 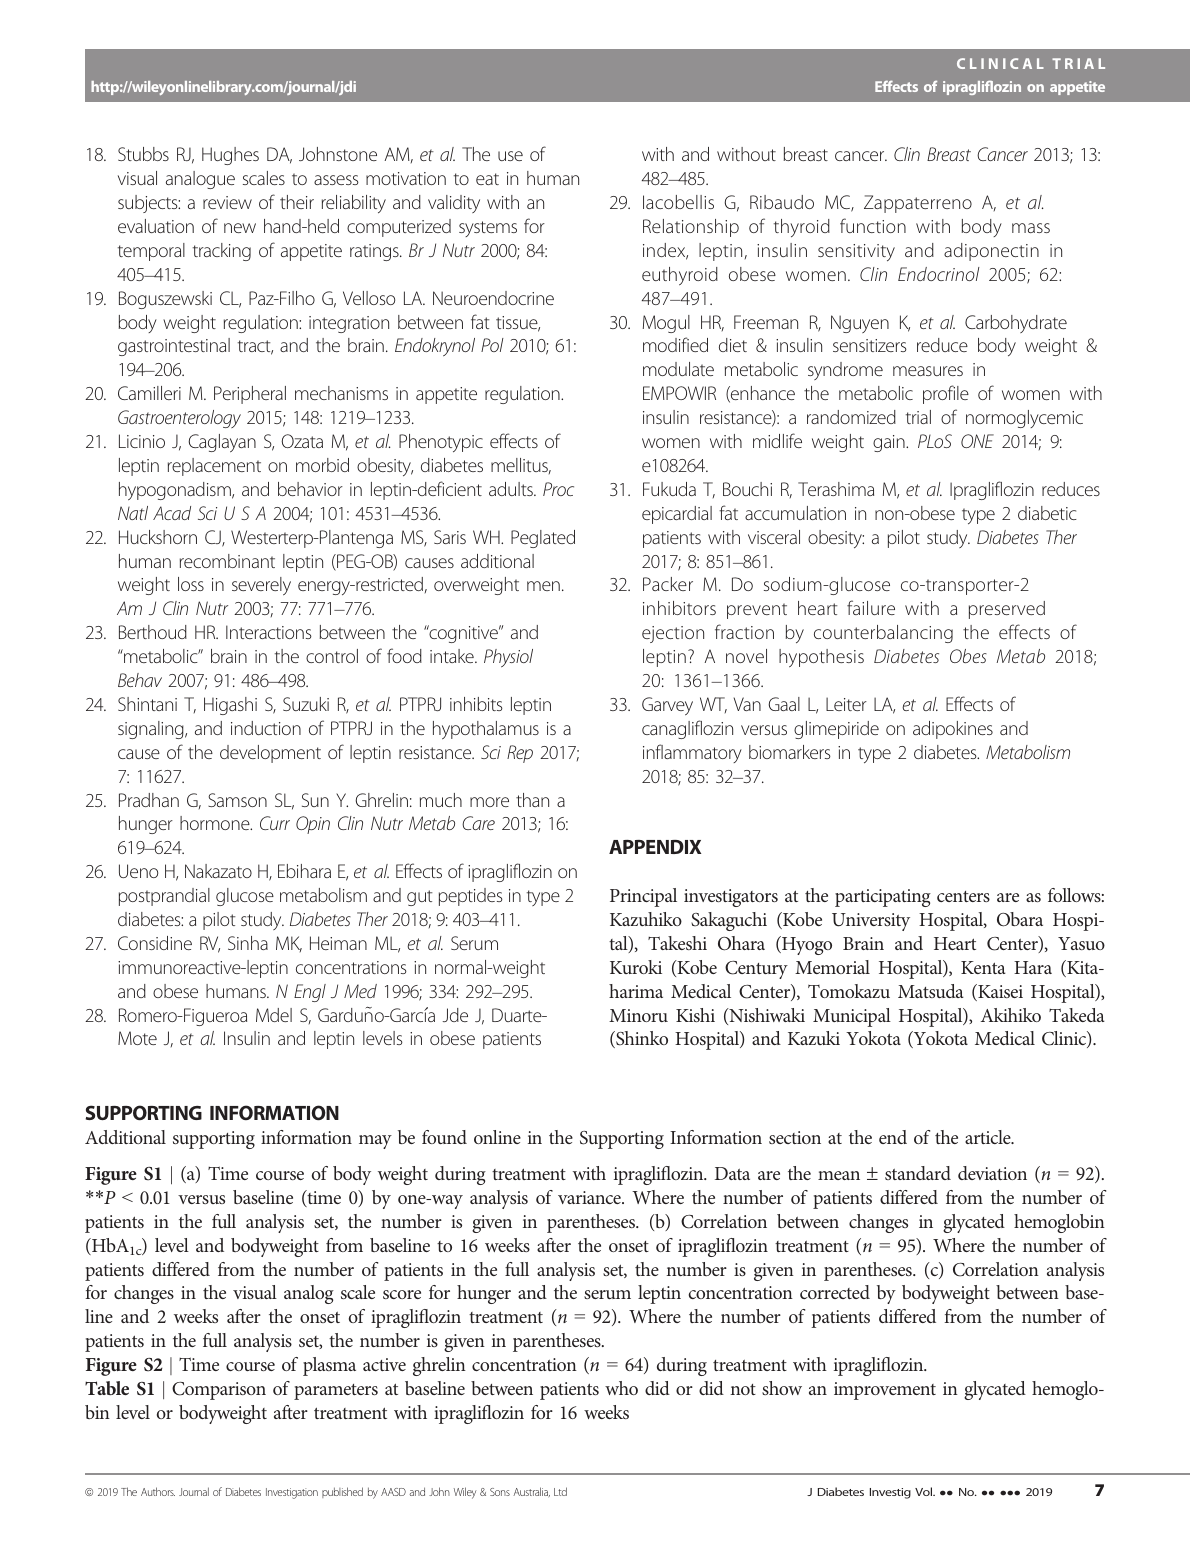 What do you see at coordinates (691, 228) in the screenshot?
I see `Relationship` at bounding box center [691, 228].
